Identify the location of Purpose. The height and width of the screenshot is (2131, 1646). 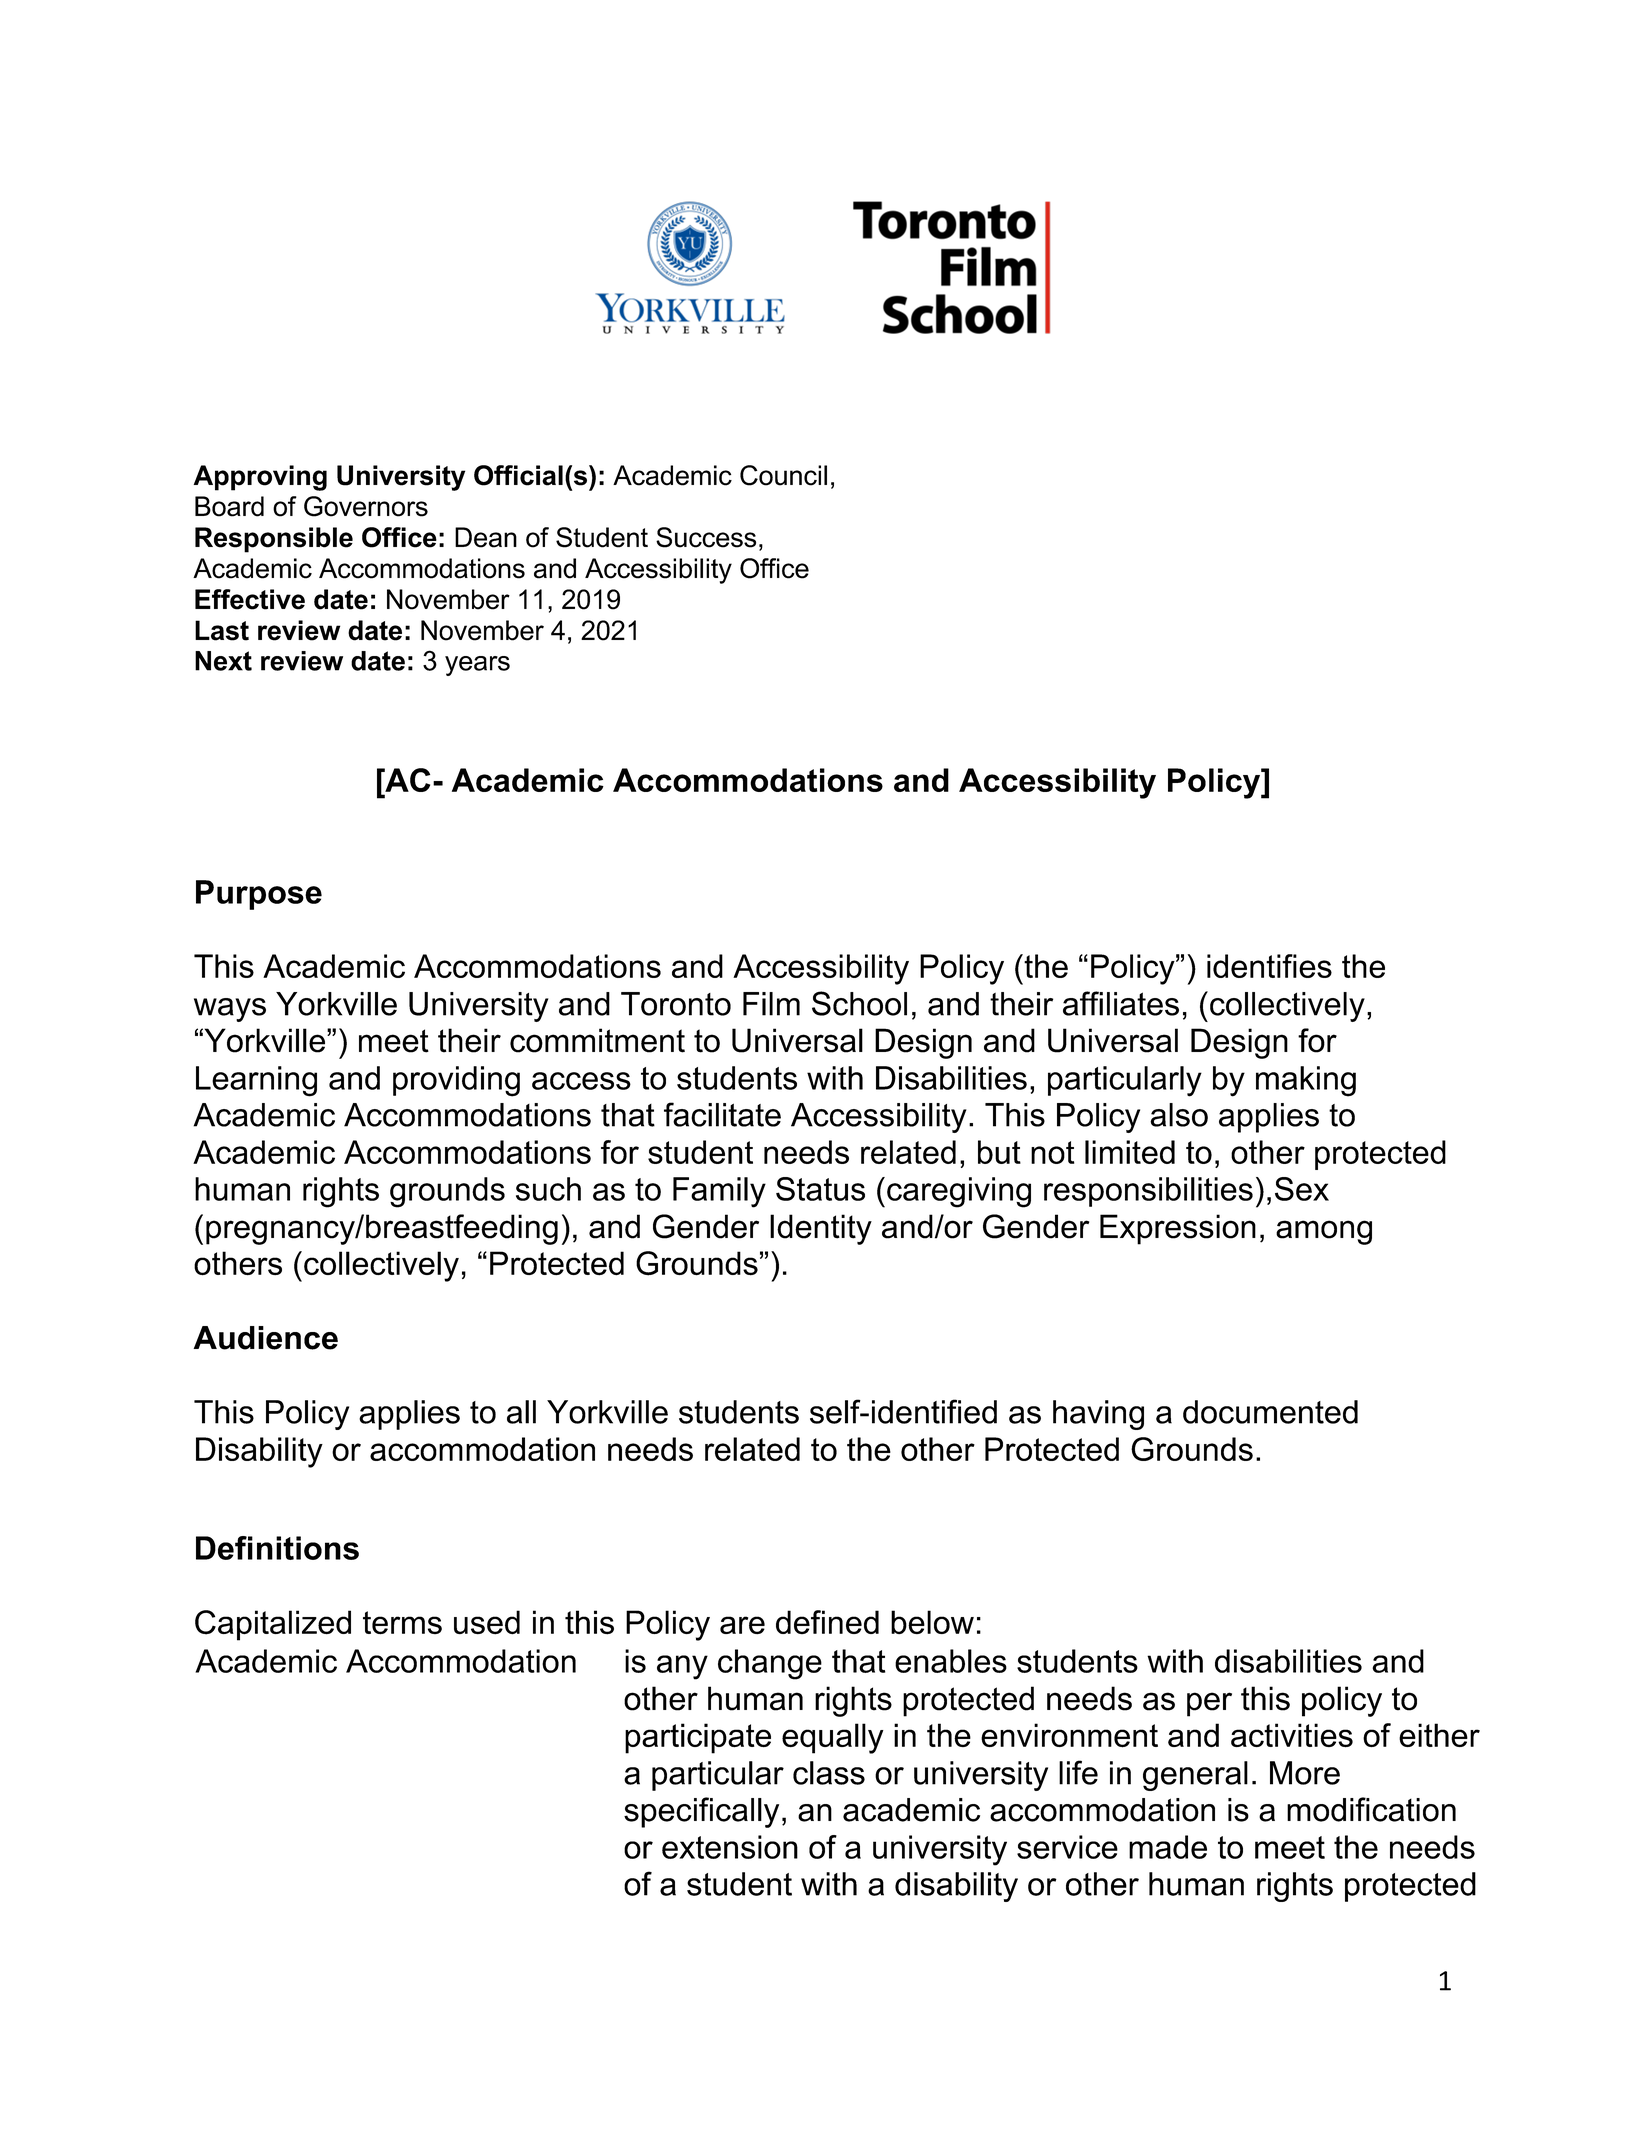
(259, 895).
